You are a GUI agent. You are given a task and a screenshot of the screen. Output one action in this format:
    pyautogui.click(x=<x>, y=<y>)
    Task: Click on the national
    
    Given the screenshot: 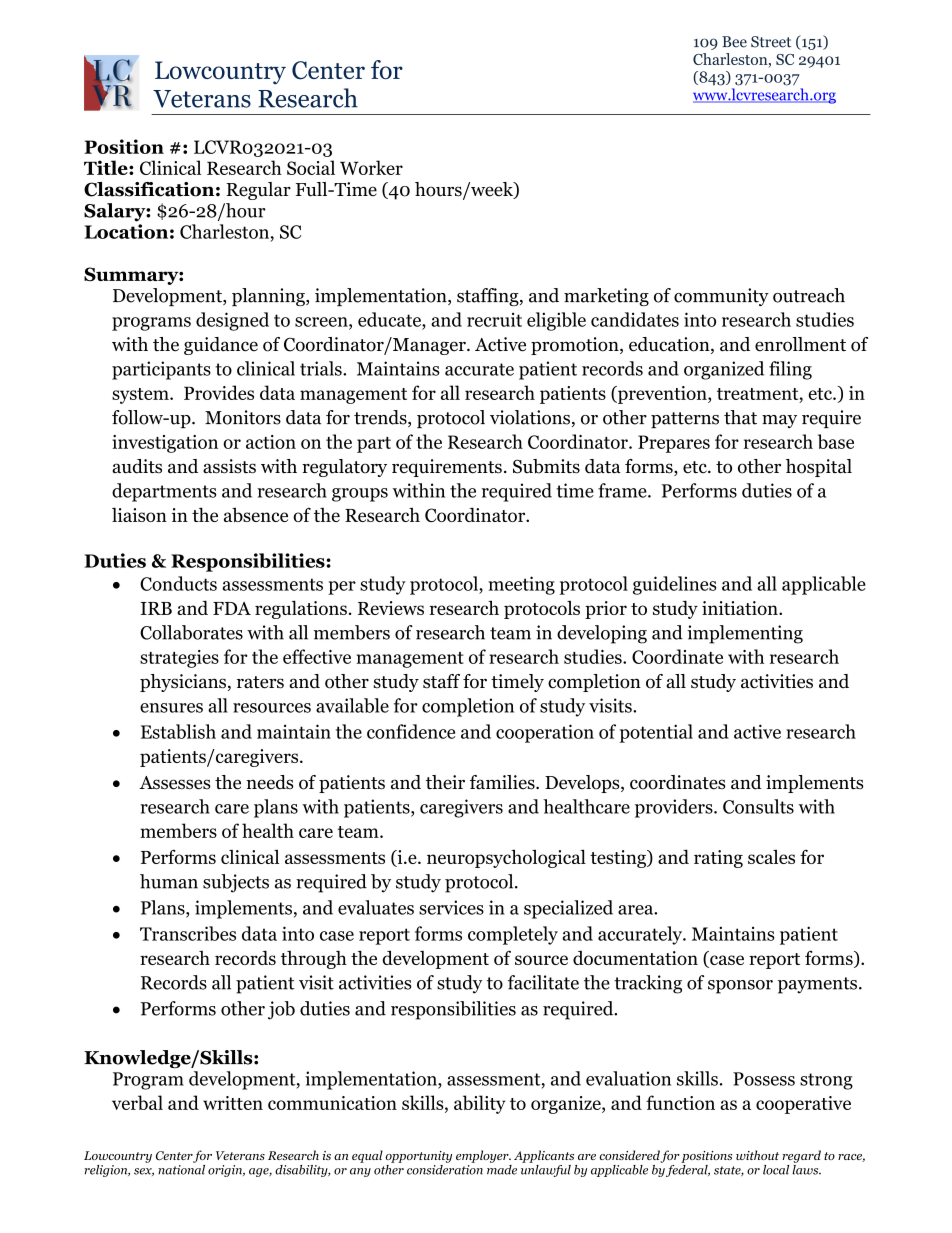 What is the action you would take?
    pyautogui.click(x=181, y=1168)
